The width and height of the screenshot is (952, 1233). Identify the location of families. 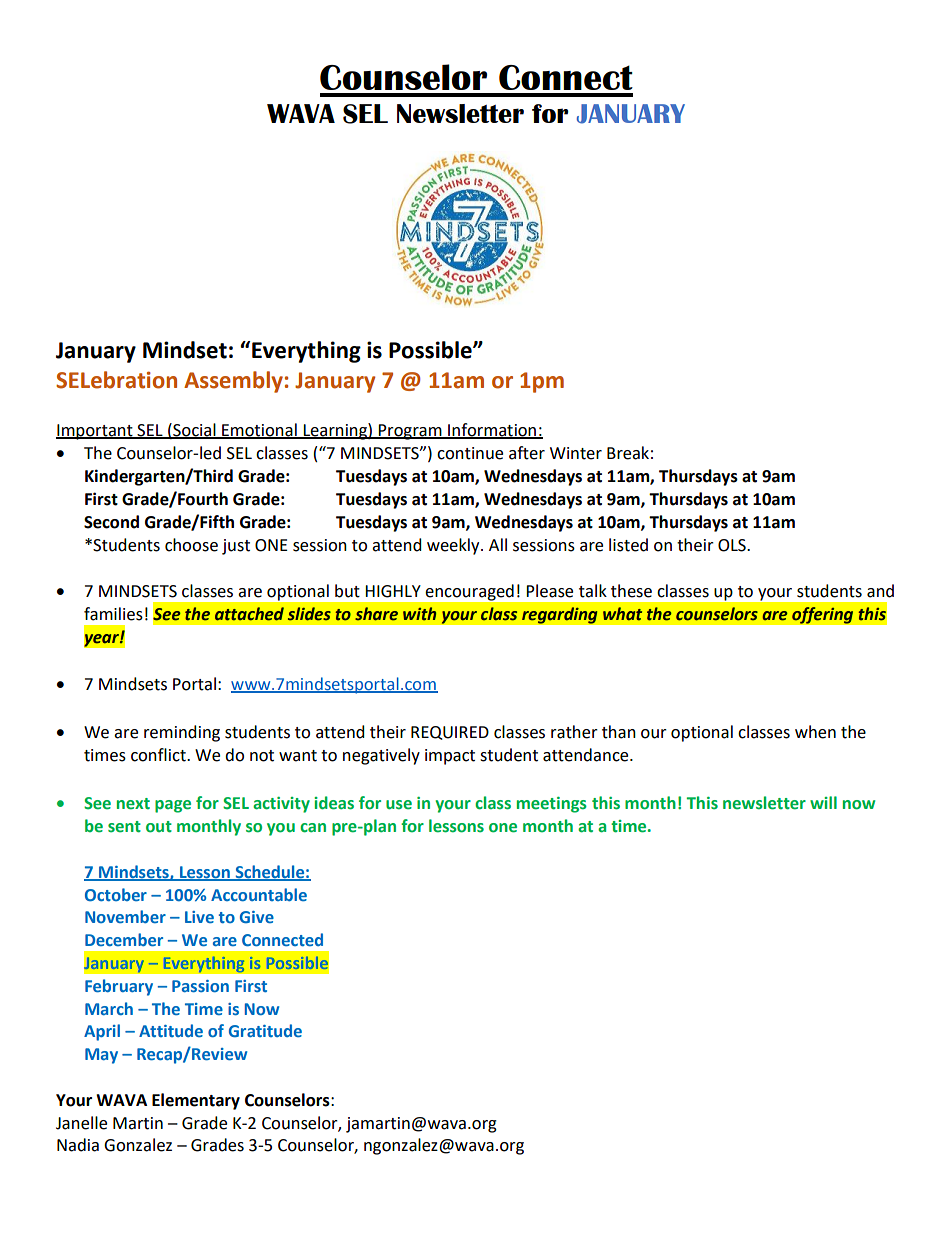
(113, 614).
